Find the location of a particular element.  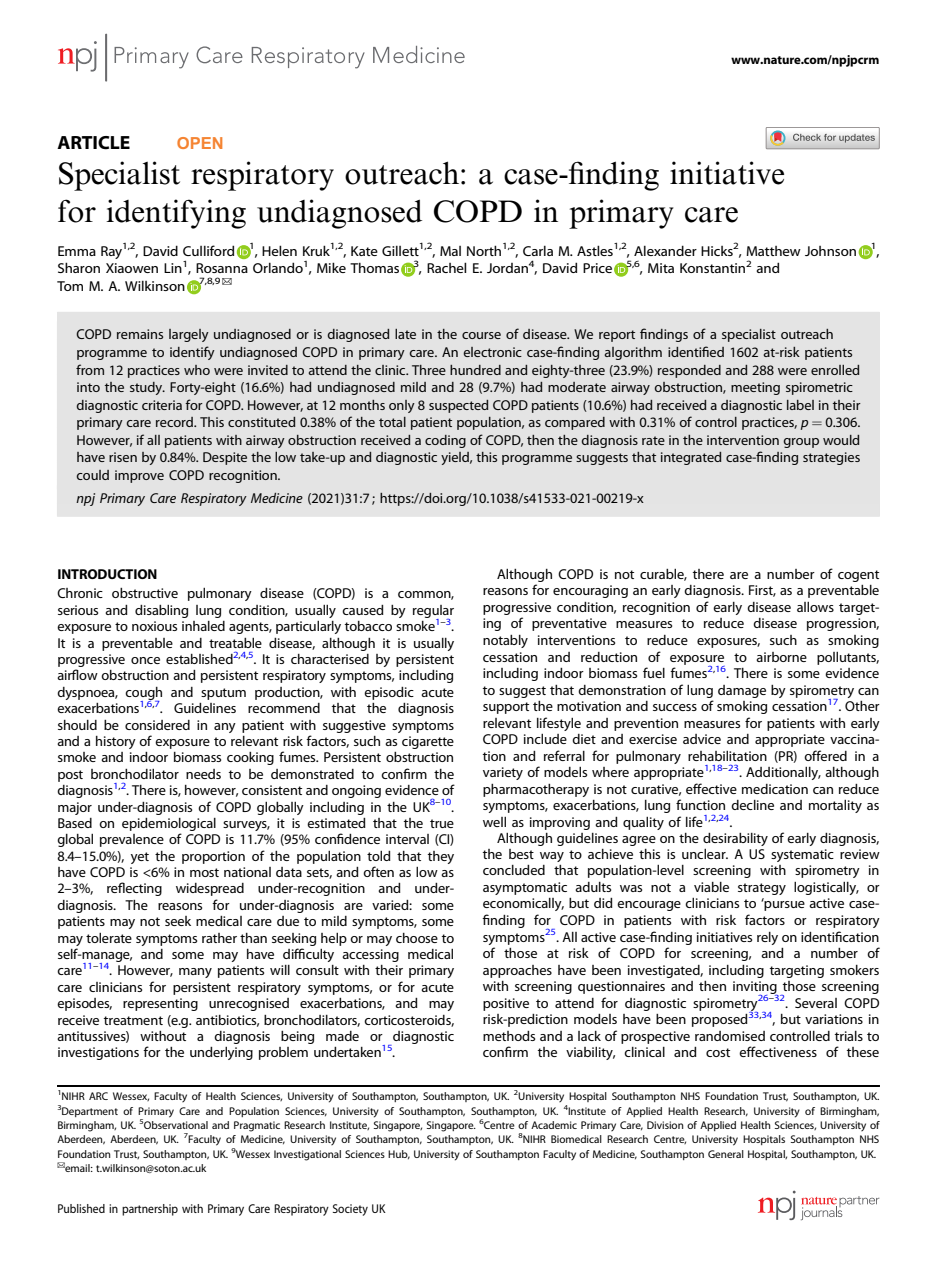

rather is located at coordinates (219, 938).
